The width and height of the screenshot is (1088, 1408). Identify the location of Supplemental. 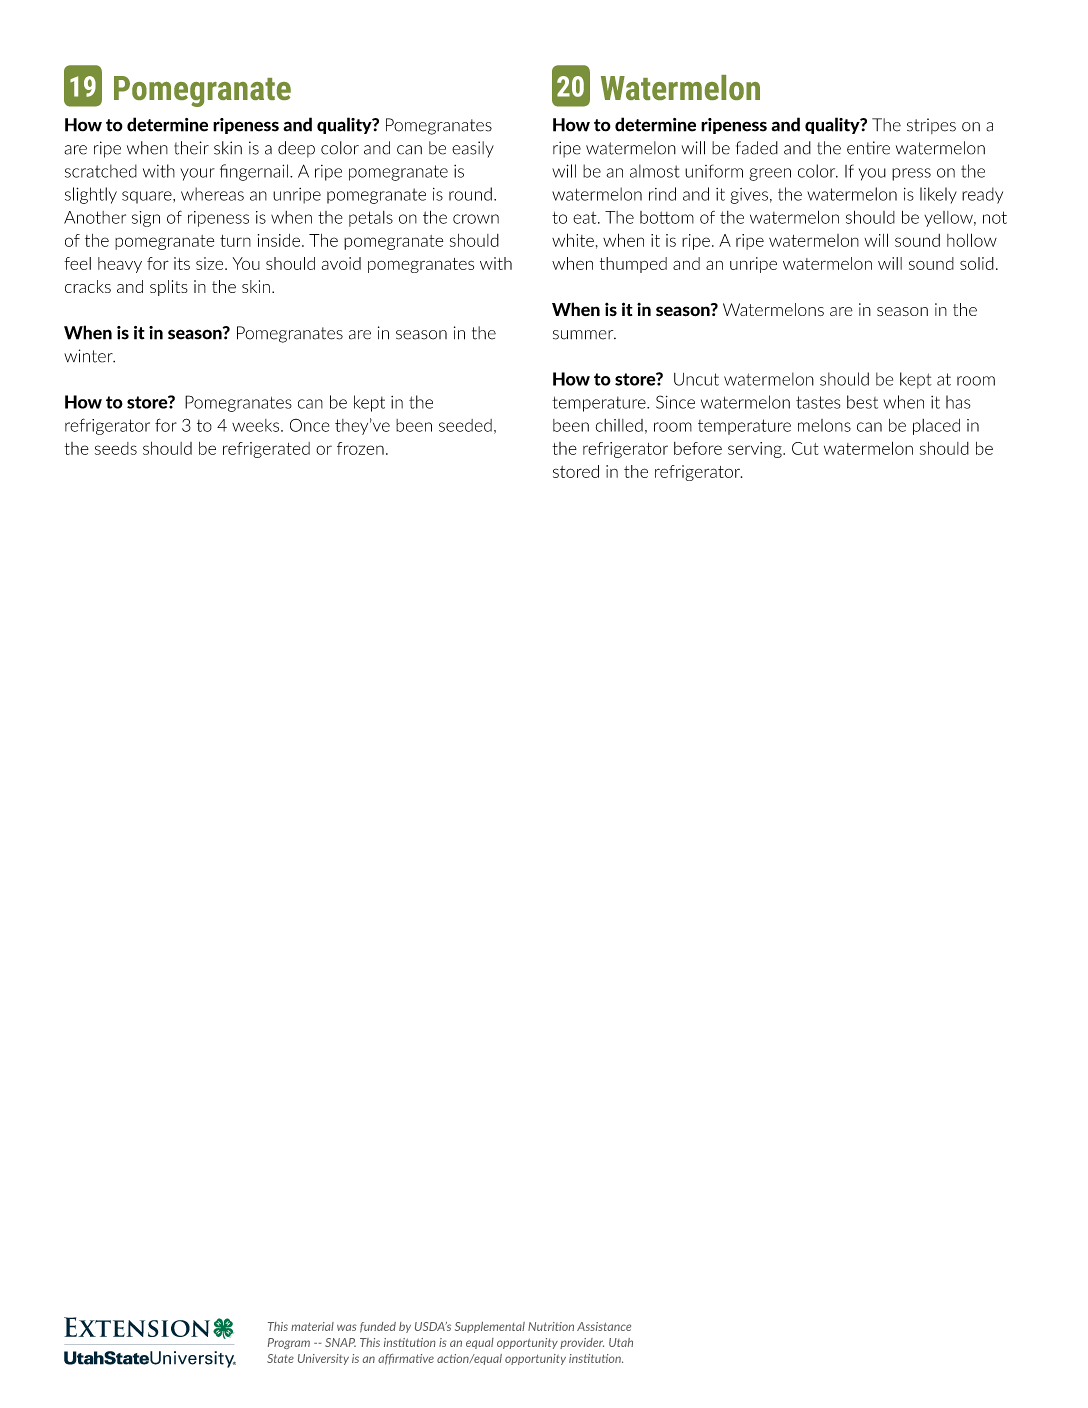
(490, 1327).
